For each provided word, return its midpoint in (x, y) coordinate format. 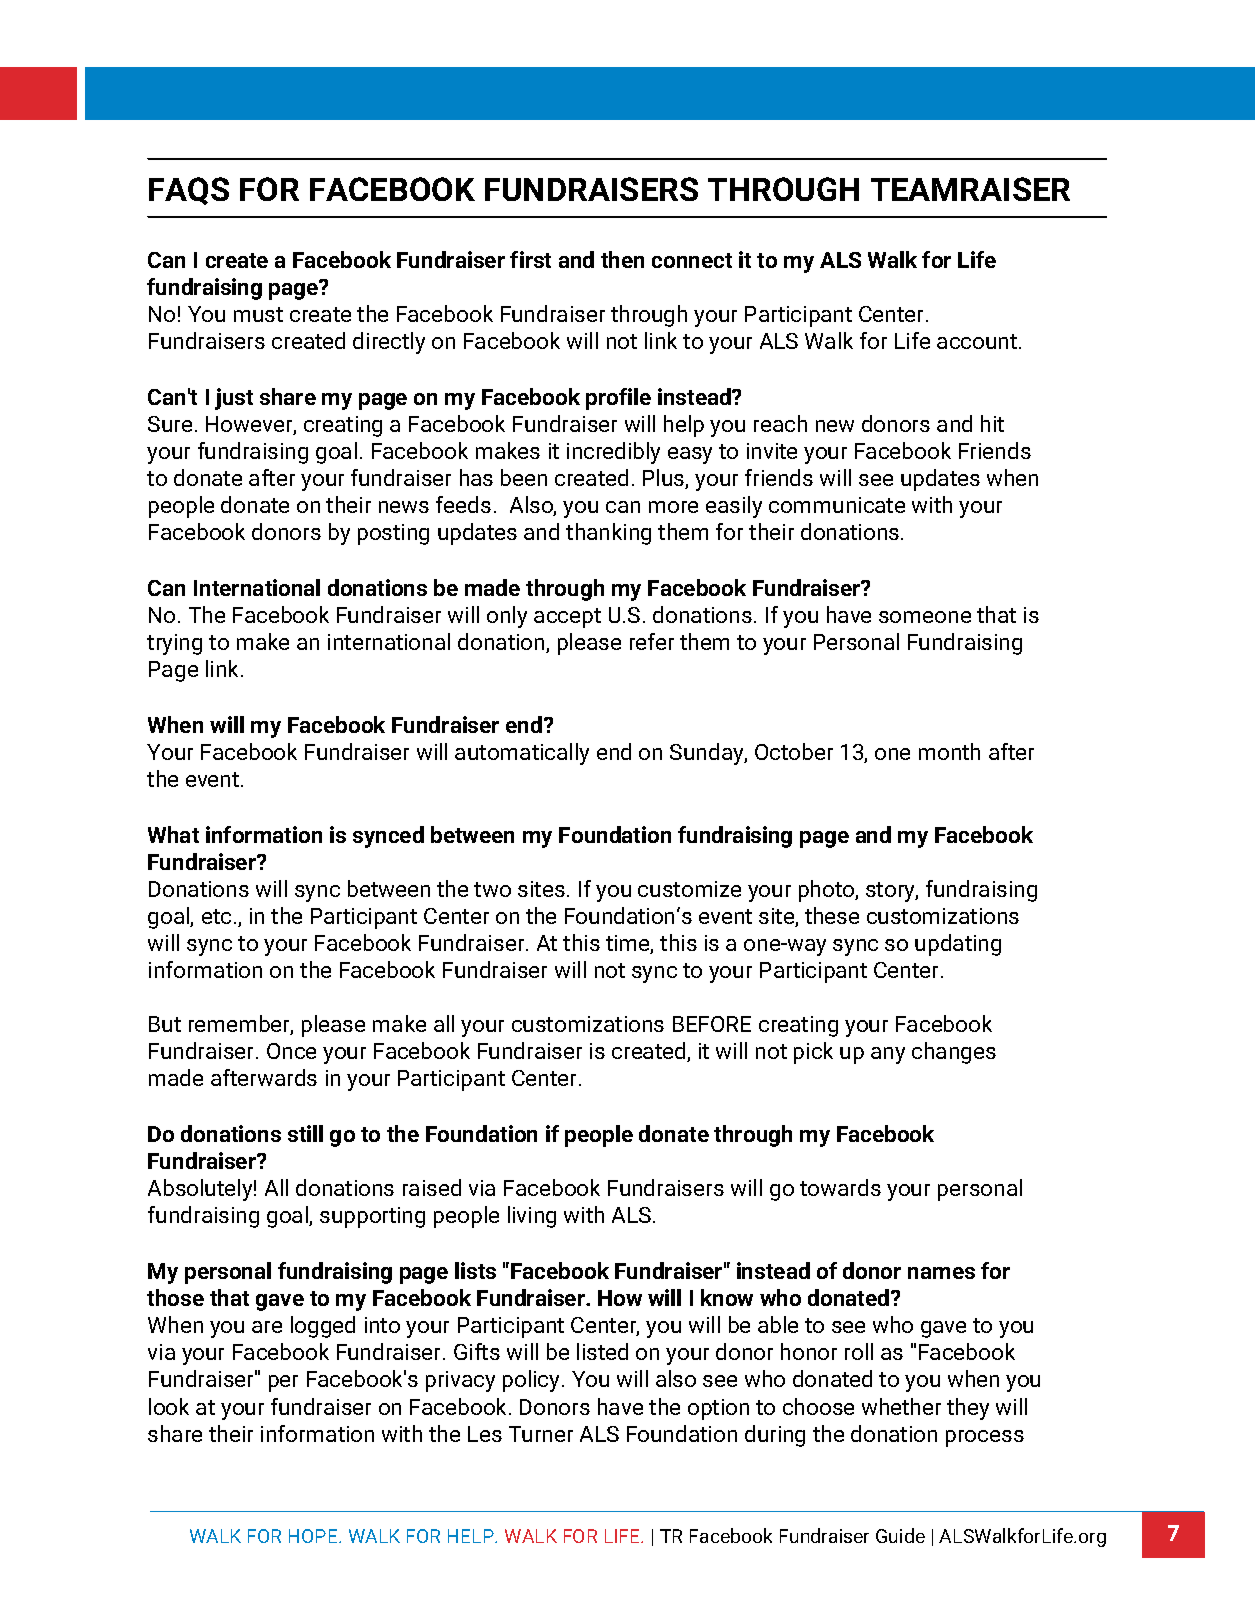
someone (925, 617)
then (622, 259)
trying (174, 644)
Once (291, 1051)
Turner (541, 1434)
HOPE (314, 1536)
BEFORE (712, 1024)
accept (567, 618)
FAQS (189, 191)
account (978, 341)
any (888, 1055)
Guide (900, 1535)
